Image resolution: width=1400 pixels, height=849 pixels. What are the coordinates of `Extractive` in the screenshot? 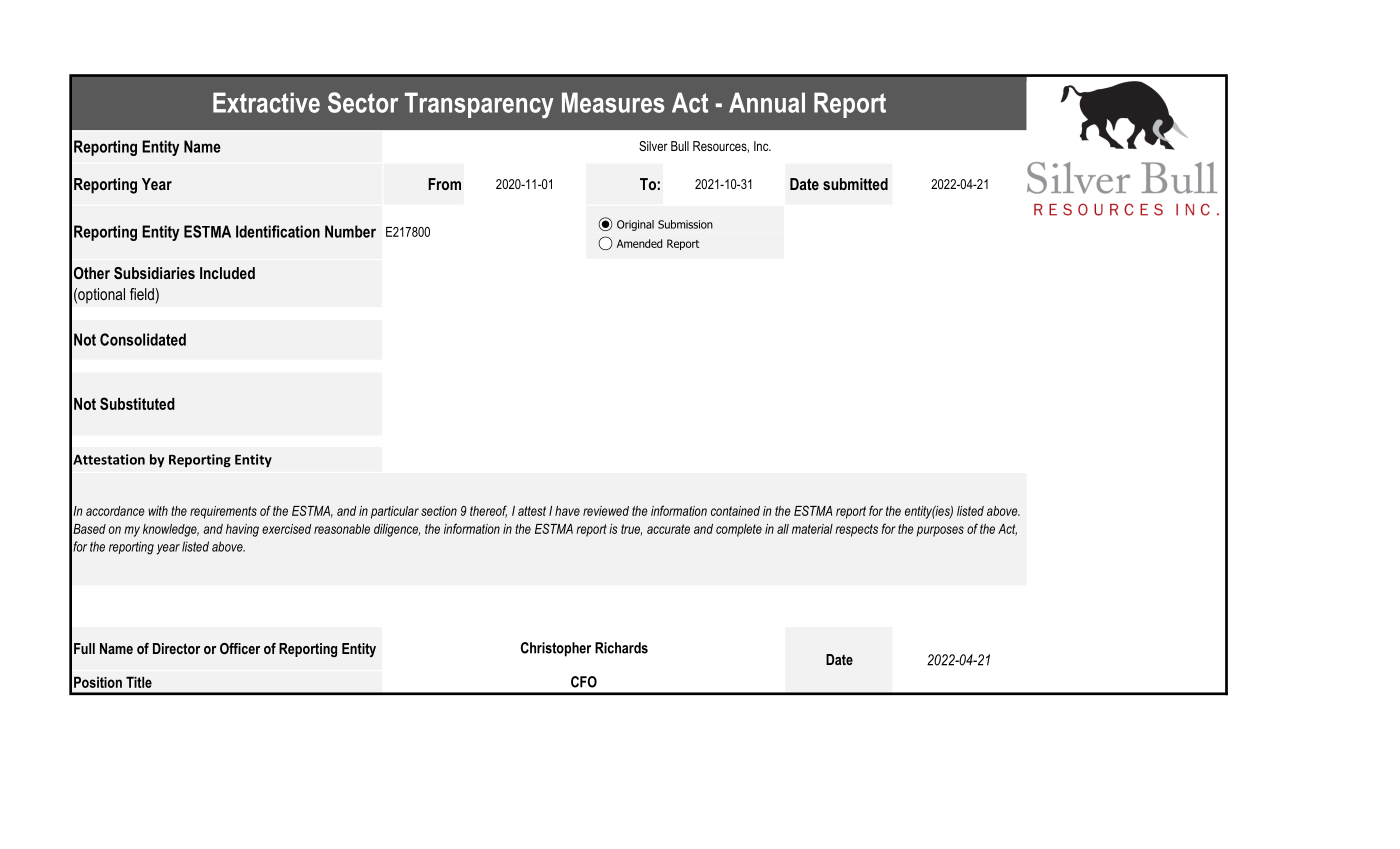 It's located at (266, 102).
